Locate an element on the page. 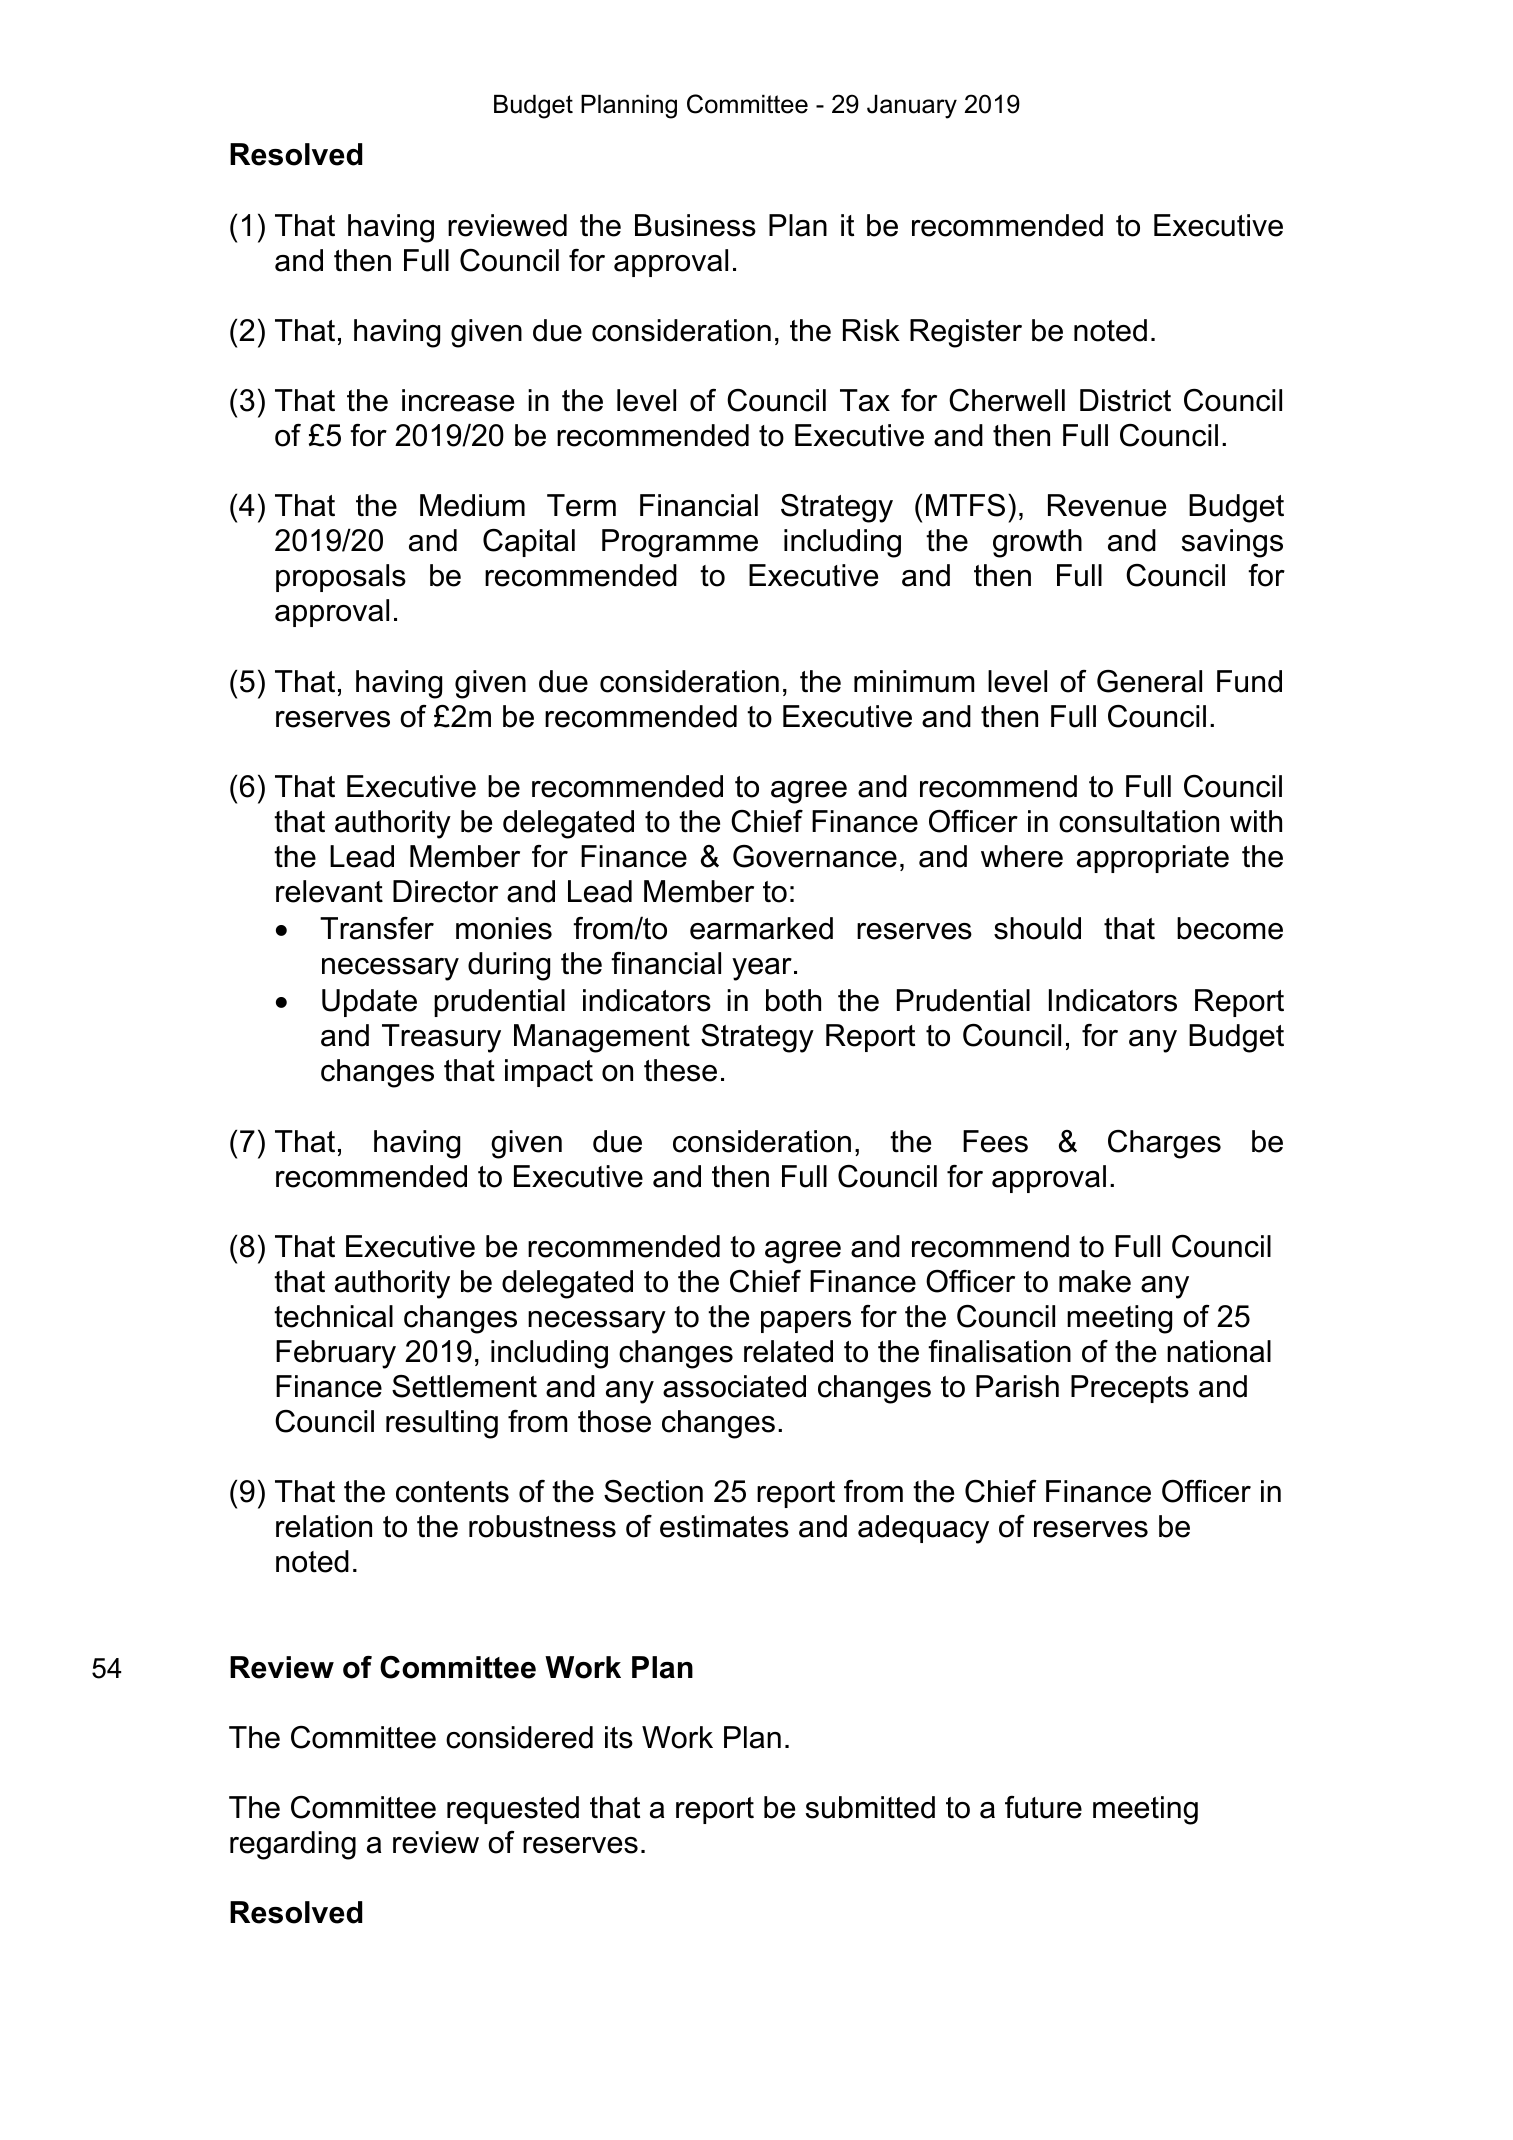 This document has height=2140, width=1513. Business is located at coordinates (695, 225).
